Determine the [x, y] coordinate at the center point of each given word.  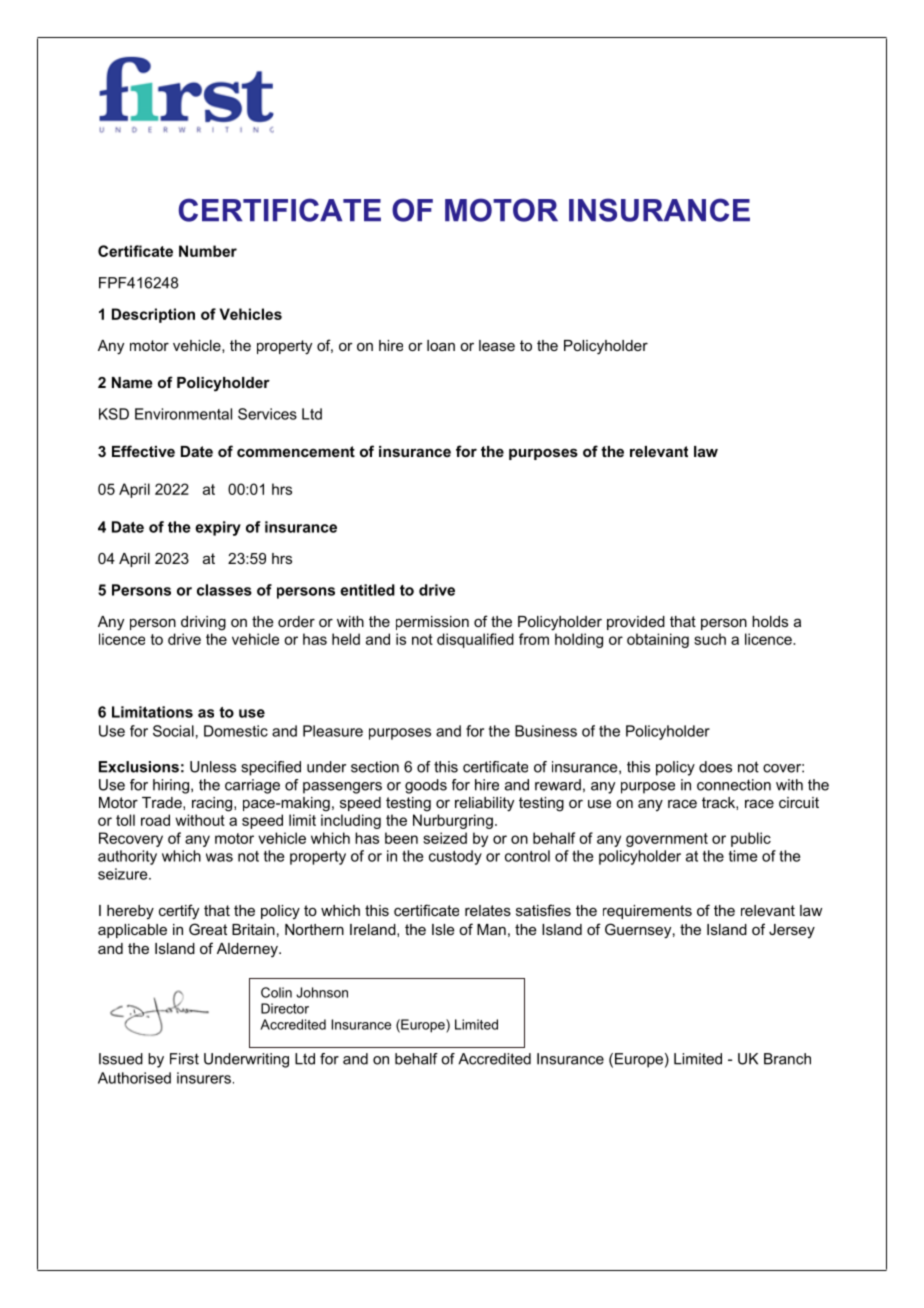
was [219, 857]
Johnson [322, 992]
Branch [787, 1059]
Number [208, 251]
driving [203, 623]
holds [770, 621]
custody [455, 857]
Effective [143, 451]
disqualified [475, 640]
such [710, 639]
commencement [296, 451]
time [743, 856]
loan [441, 345]
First [184, 1059]
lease [497, 345]
